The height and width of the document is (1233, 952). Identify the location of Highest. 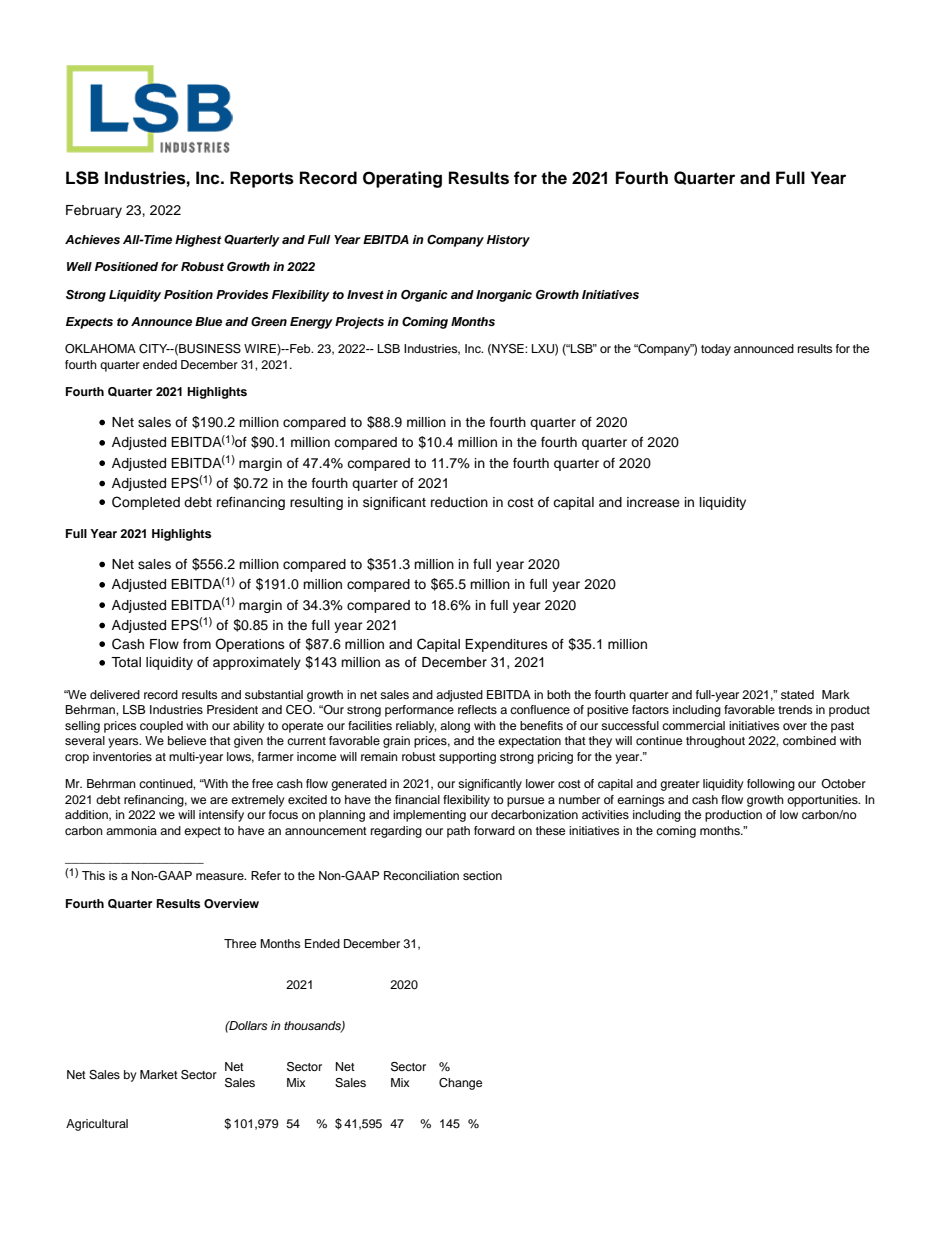
(198, 241).
